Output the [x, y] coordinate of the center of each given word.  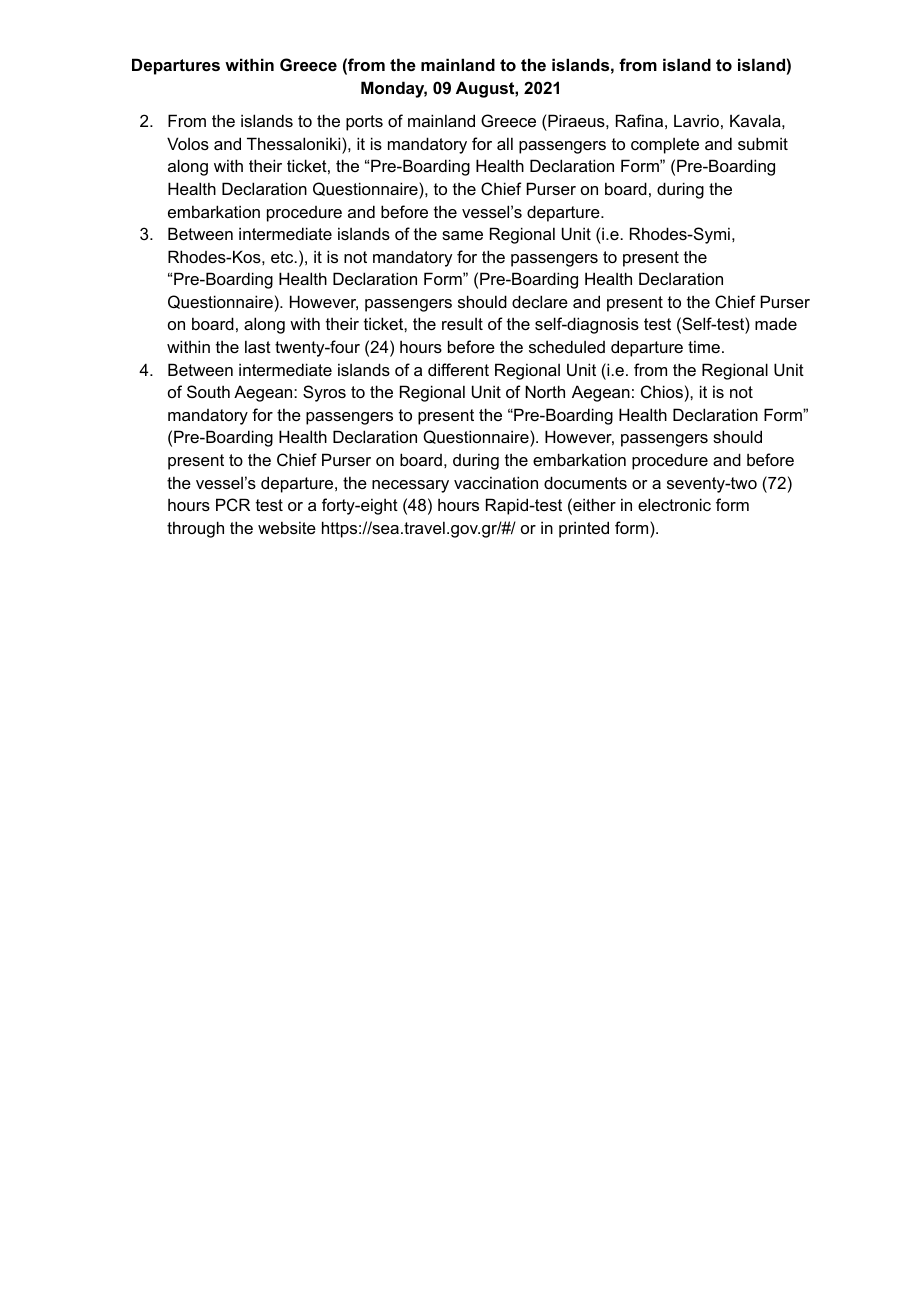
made [776, 323]
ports [364, 123]
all [505, 143]
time [704, 346]
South [208, 391]
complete [665, 146]
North [545, 391]
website [287, 527]
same [462, 235]
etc [283, 257]
